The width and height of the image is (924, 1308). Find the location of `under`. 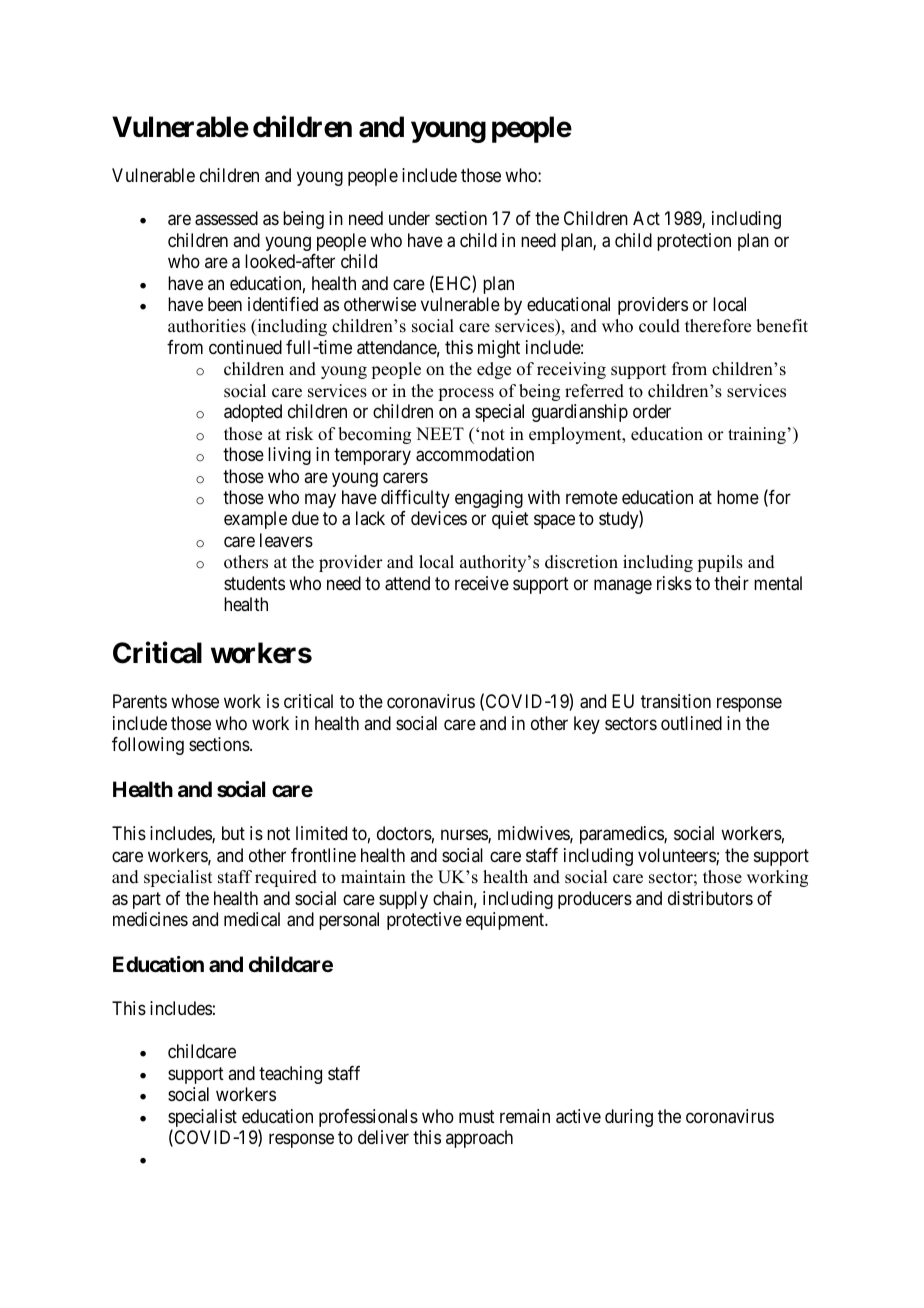

under is located at coordinates (409, 218).
